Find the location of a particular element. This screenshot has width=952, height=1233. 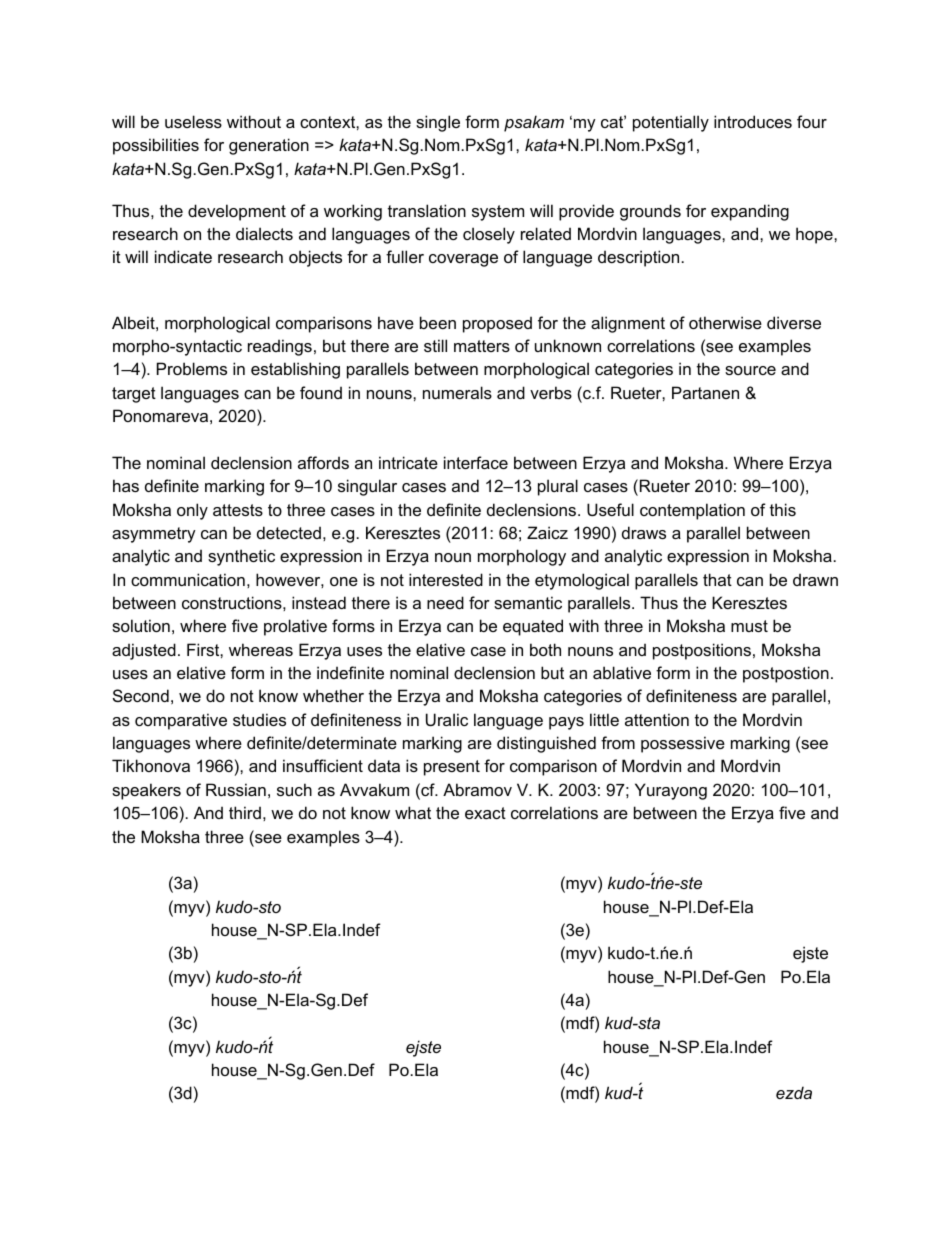

matters is located at coordinates (482, 346).
